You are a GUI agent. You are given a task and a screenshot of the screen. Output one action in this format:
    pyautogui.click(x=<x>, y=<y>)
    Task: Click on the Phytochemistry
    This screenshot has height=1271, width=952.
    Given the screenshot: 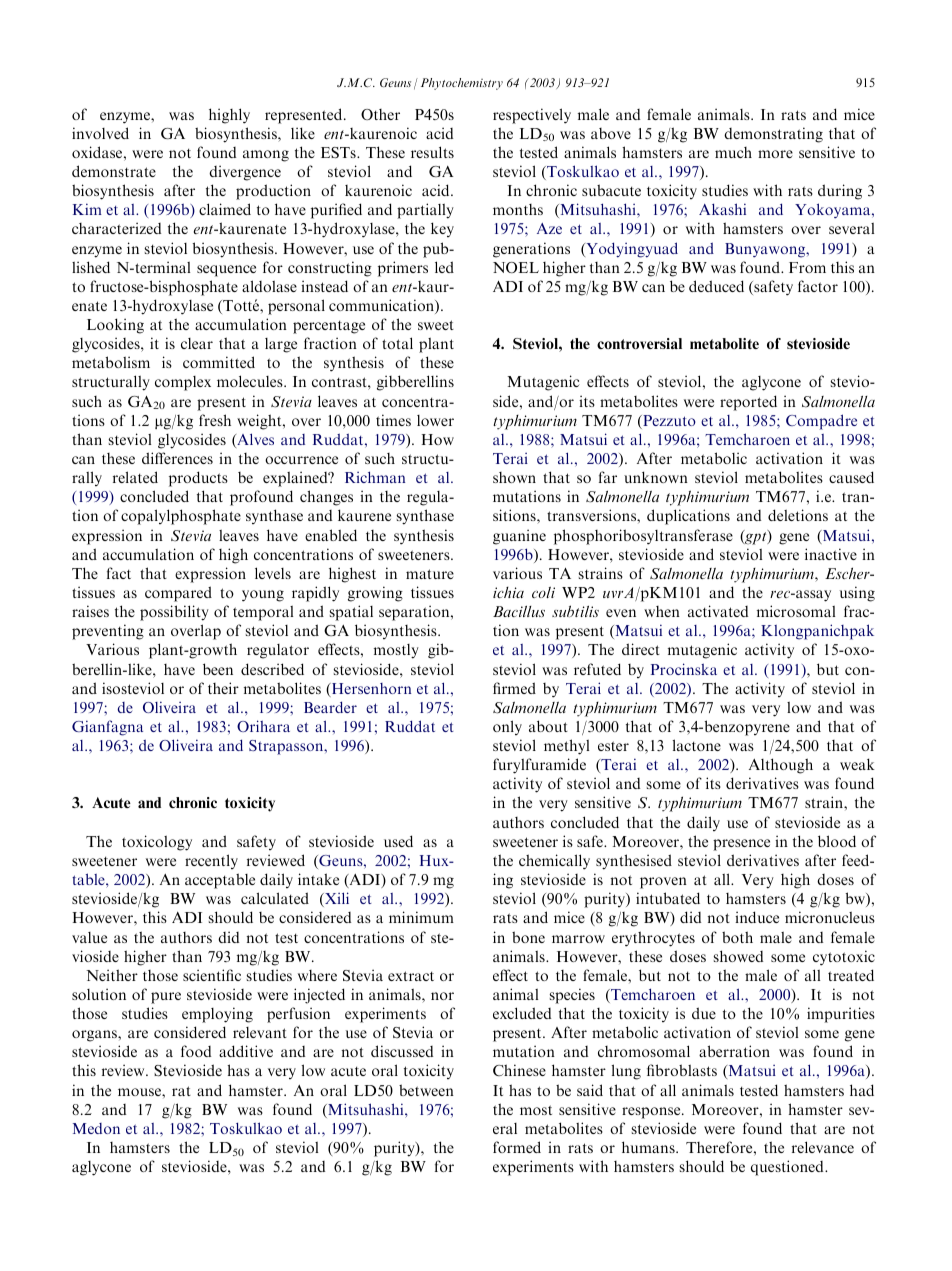 What is the action you would take?
    pyautogui.click(x=462, y=84)
